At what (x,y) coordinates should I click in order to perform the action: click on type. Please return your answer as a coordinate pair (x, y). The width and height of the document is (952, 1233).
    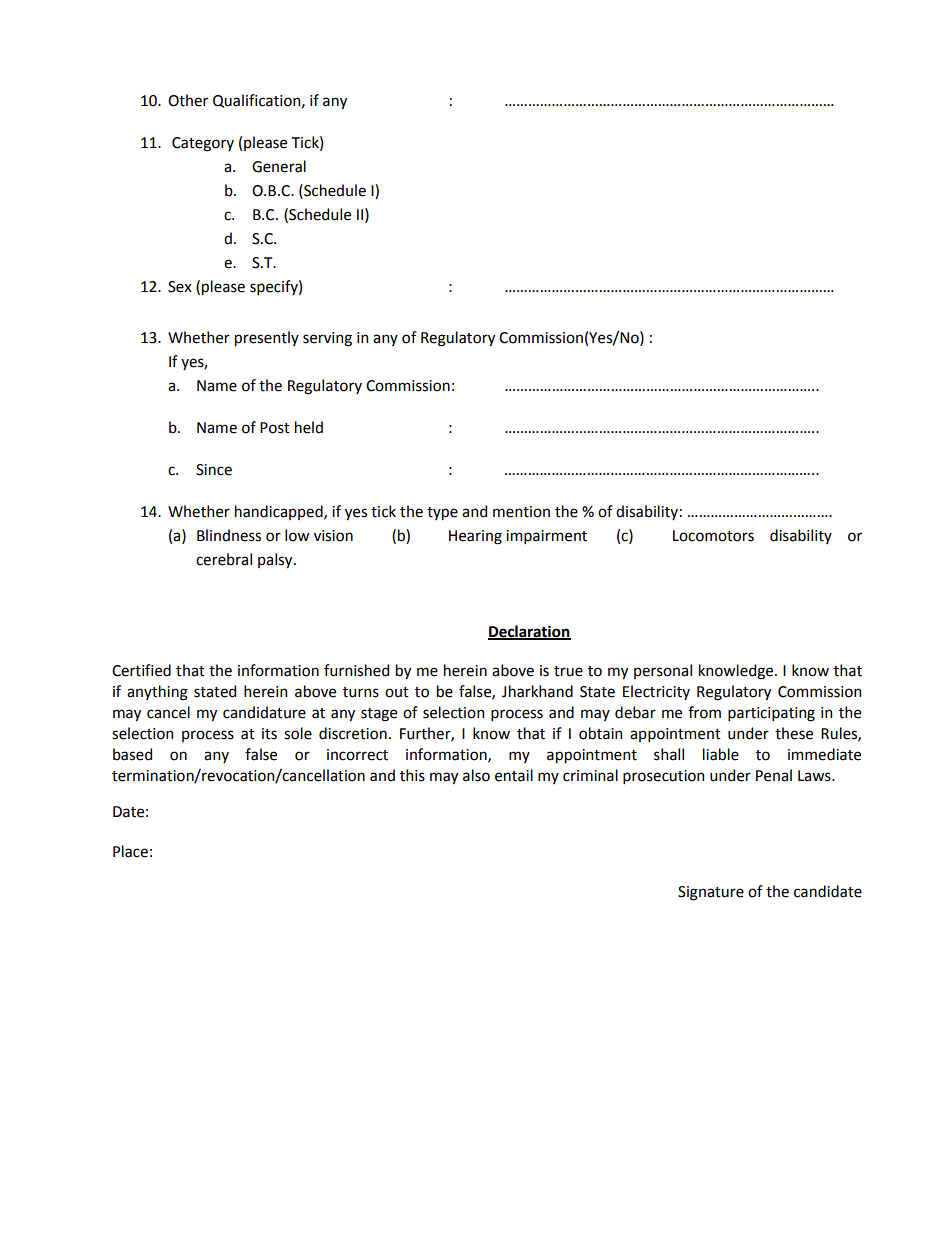
    Looking at the image, I should click on (442, 513).
